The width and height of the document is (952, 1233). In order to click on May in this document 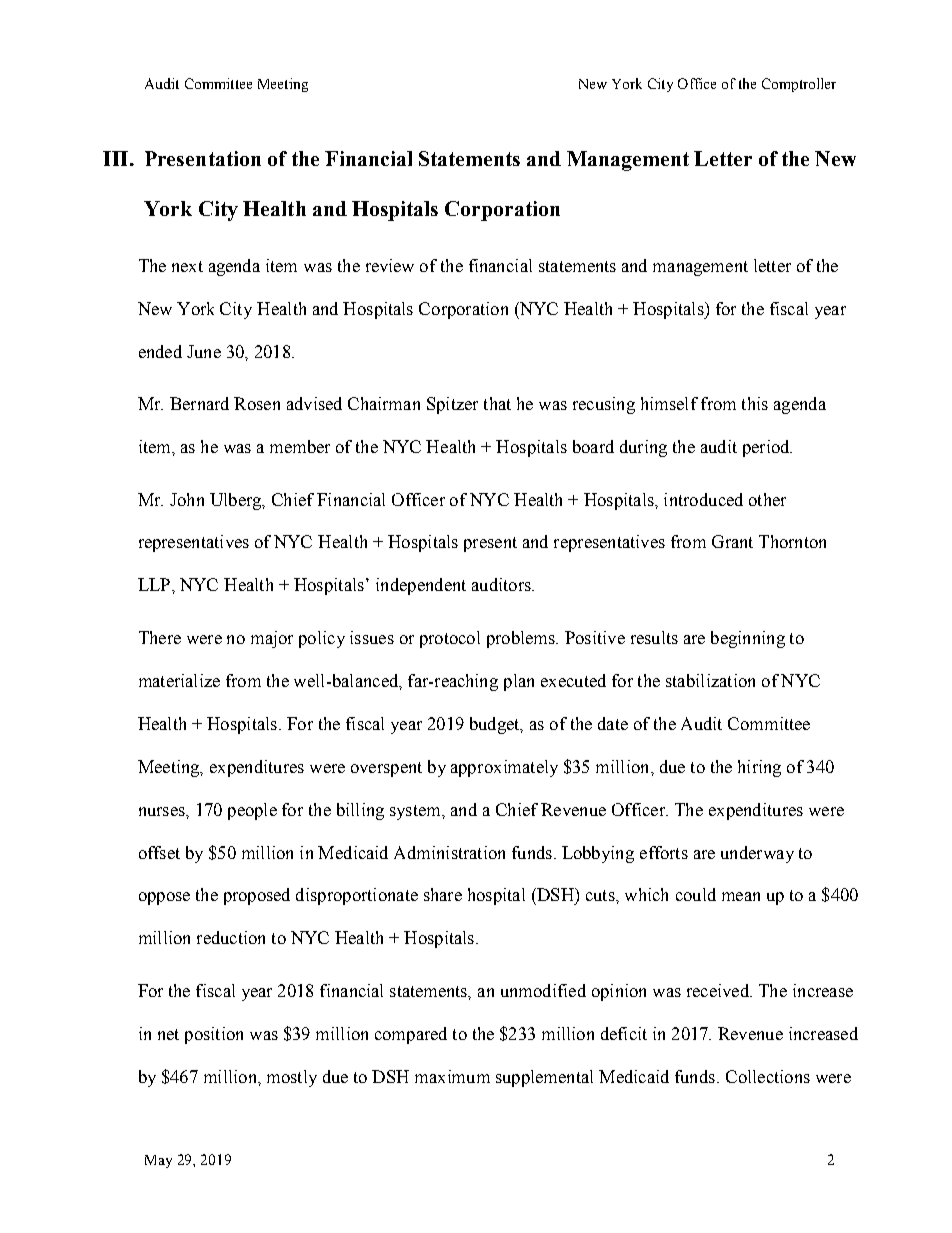, I will do `click(158, 1161)`.
